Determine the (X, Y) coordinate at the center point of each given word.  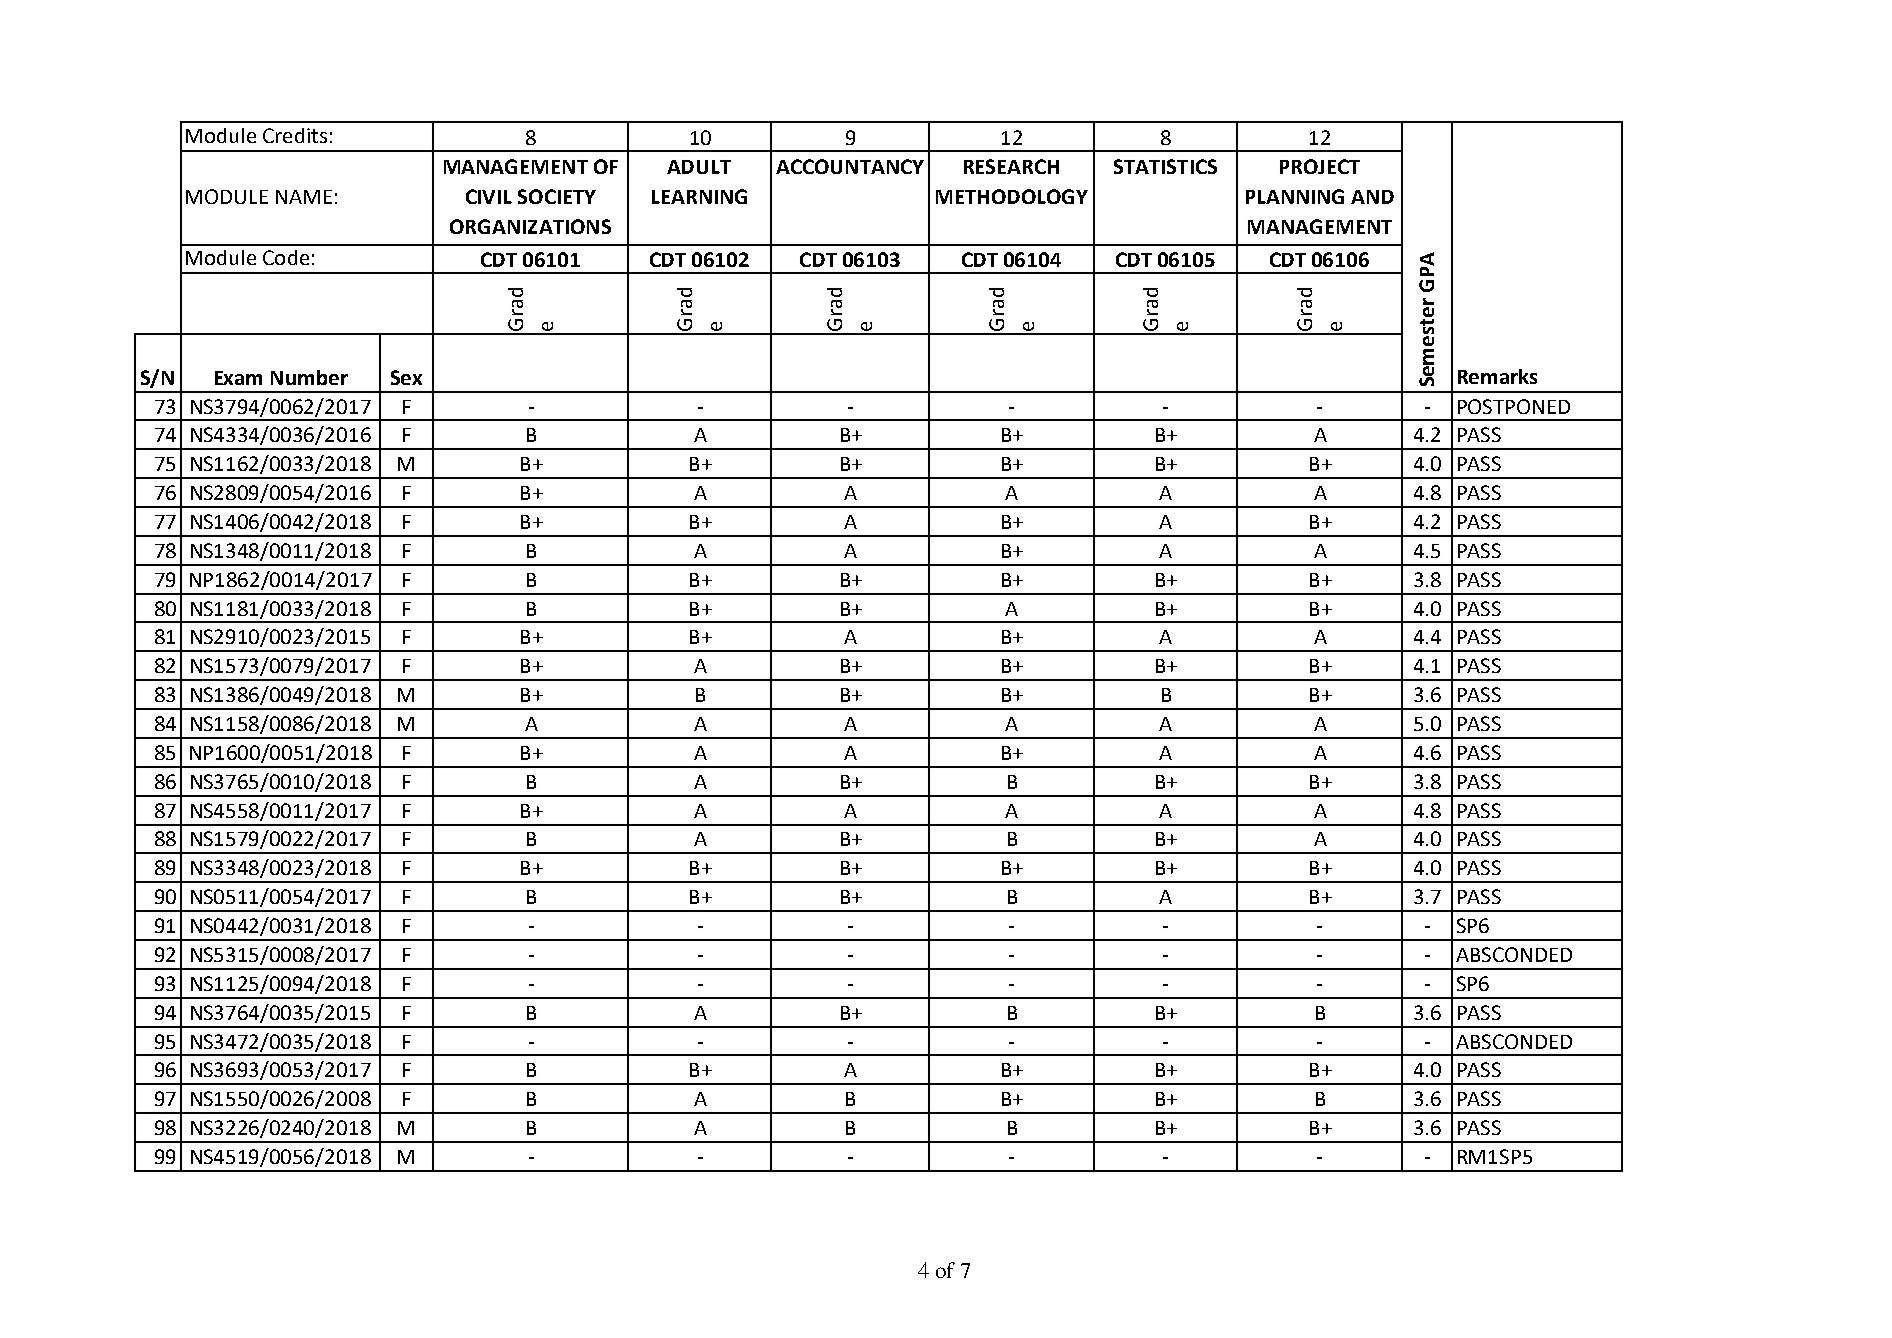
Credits (295, 135)
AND (1372, 197)
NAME (304, 197)
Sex (406, 377)
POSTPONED (1514, 406)
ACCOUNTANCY (850, 166)
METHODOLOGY (1012, 196)
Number (309, 377)
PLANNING (1295, 196)
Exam (238, 378)
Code (286, 257)
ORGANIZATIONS (530, 226)
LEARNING (699, 196)
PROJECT (1320, 166)
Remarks (1497, 376)
